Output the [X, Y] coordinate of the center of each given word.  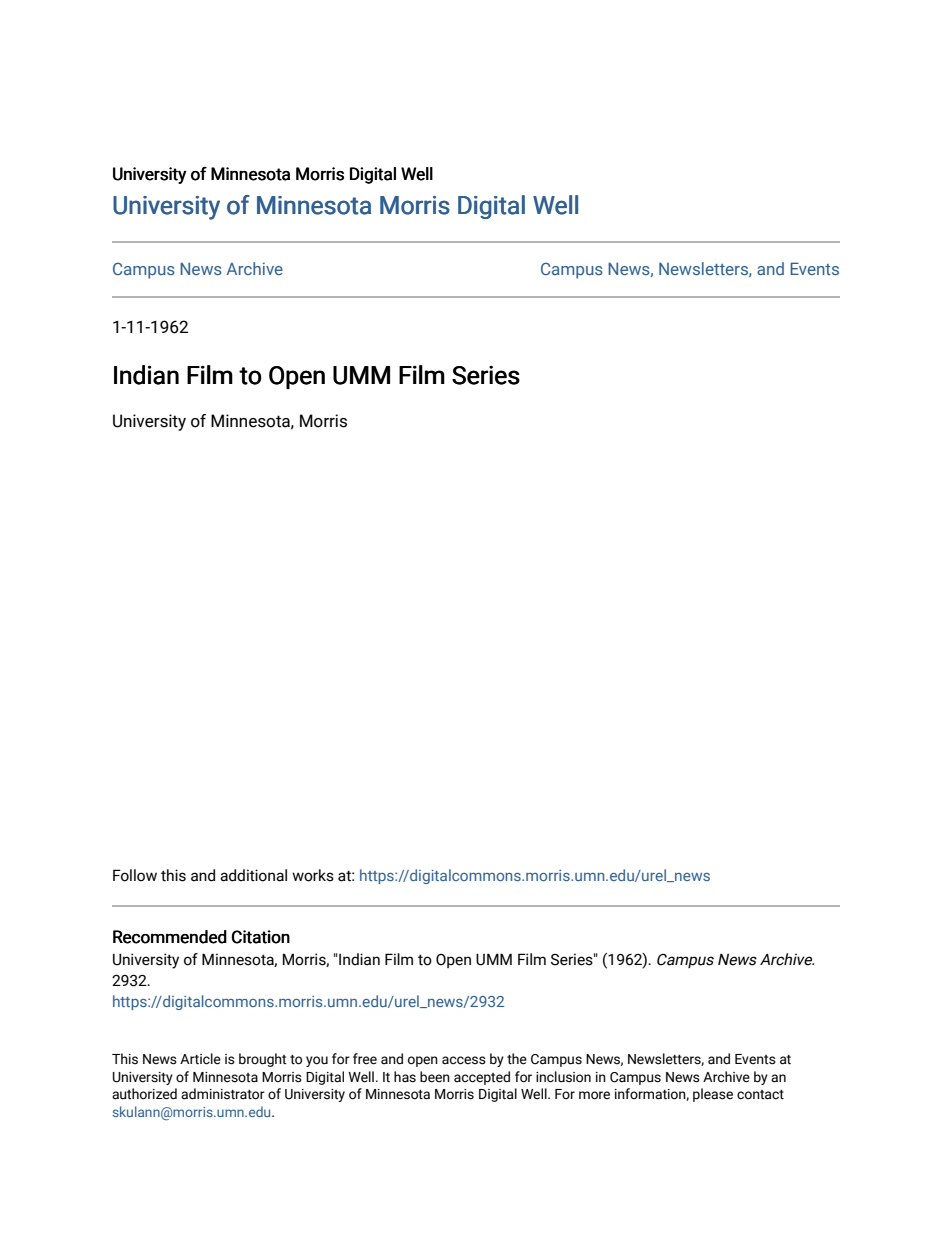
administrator [223, 1094]
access [464, 1060]
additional [253, 875]
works [313, 875]
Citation [261, 937]
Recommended [170, 937]
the [517, 1059]
